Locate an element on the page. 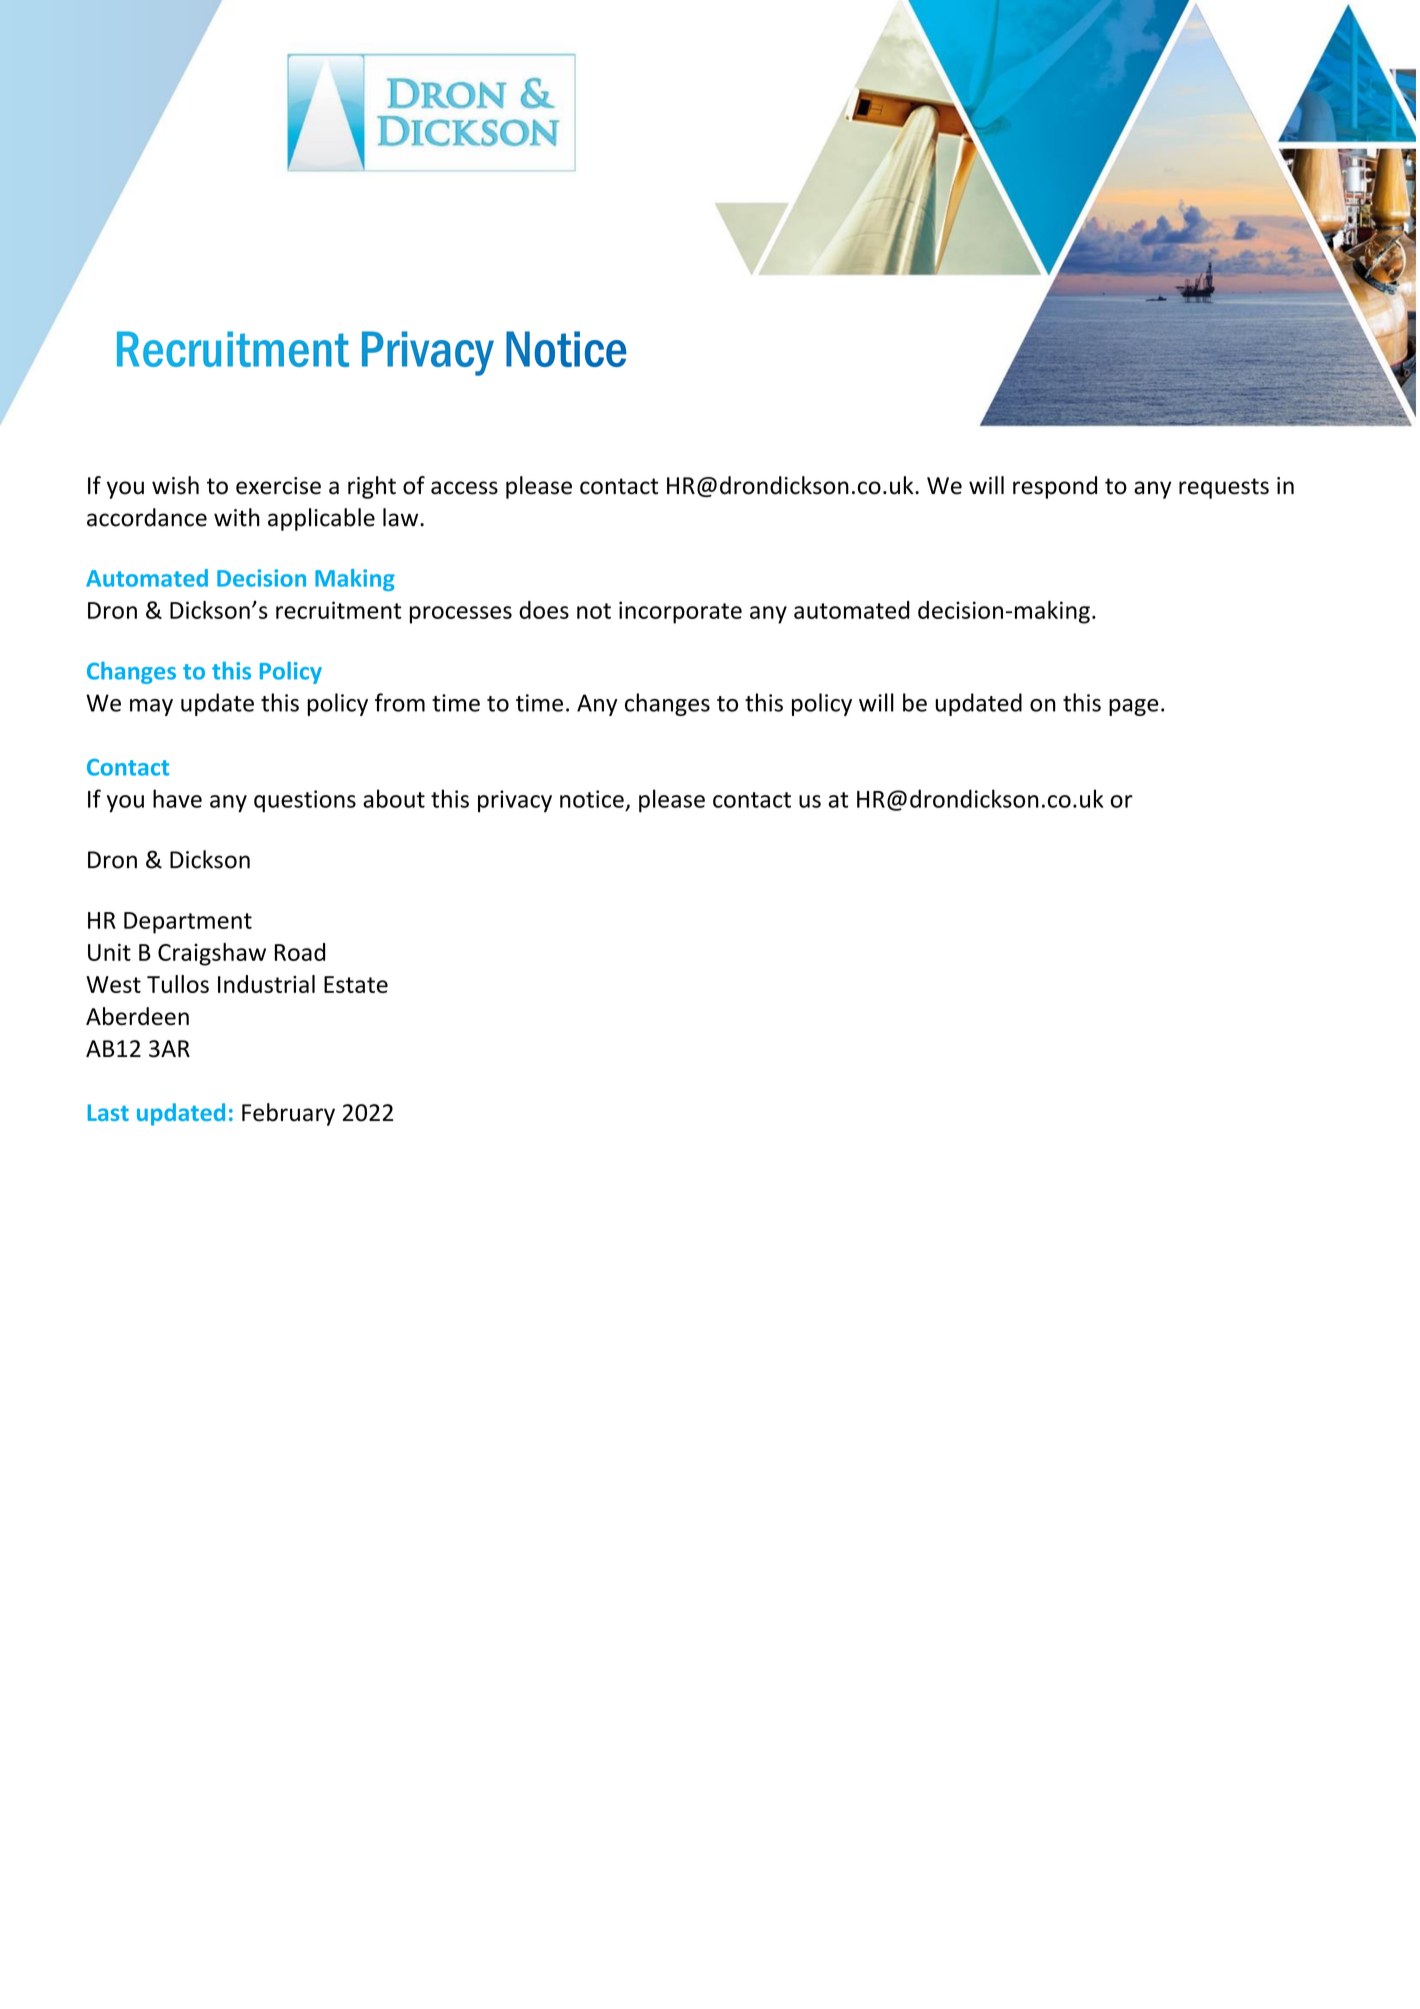 This page has width=1420, height=2009. with is located at coordinates (237, 517).
